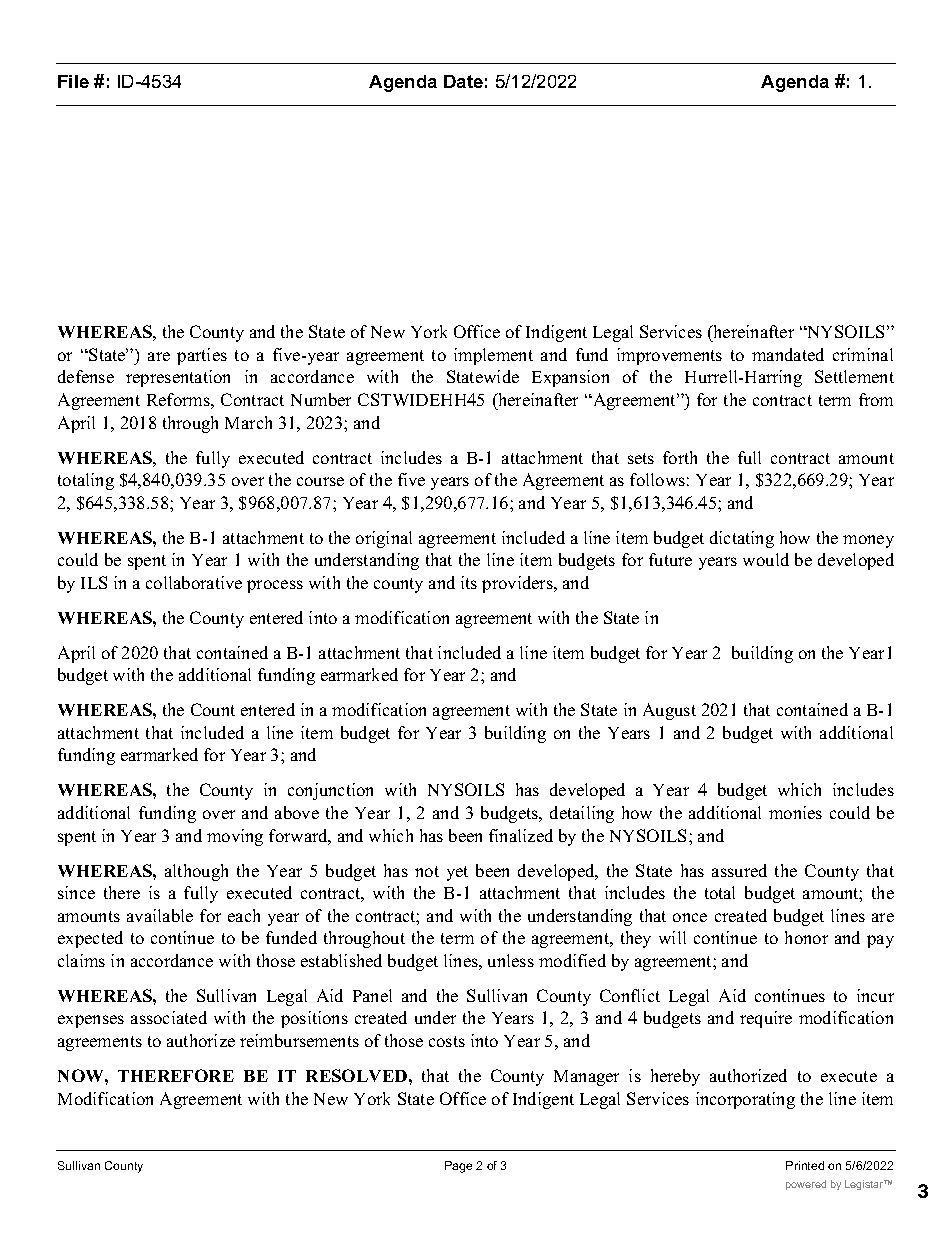 The image size is (952, 1233). What do you see at coordinates (194, 582) in the image?
I see `collaborative` at bounding box center [194, 582].
